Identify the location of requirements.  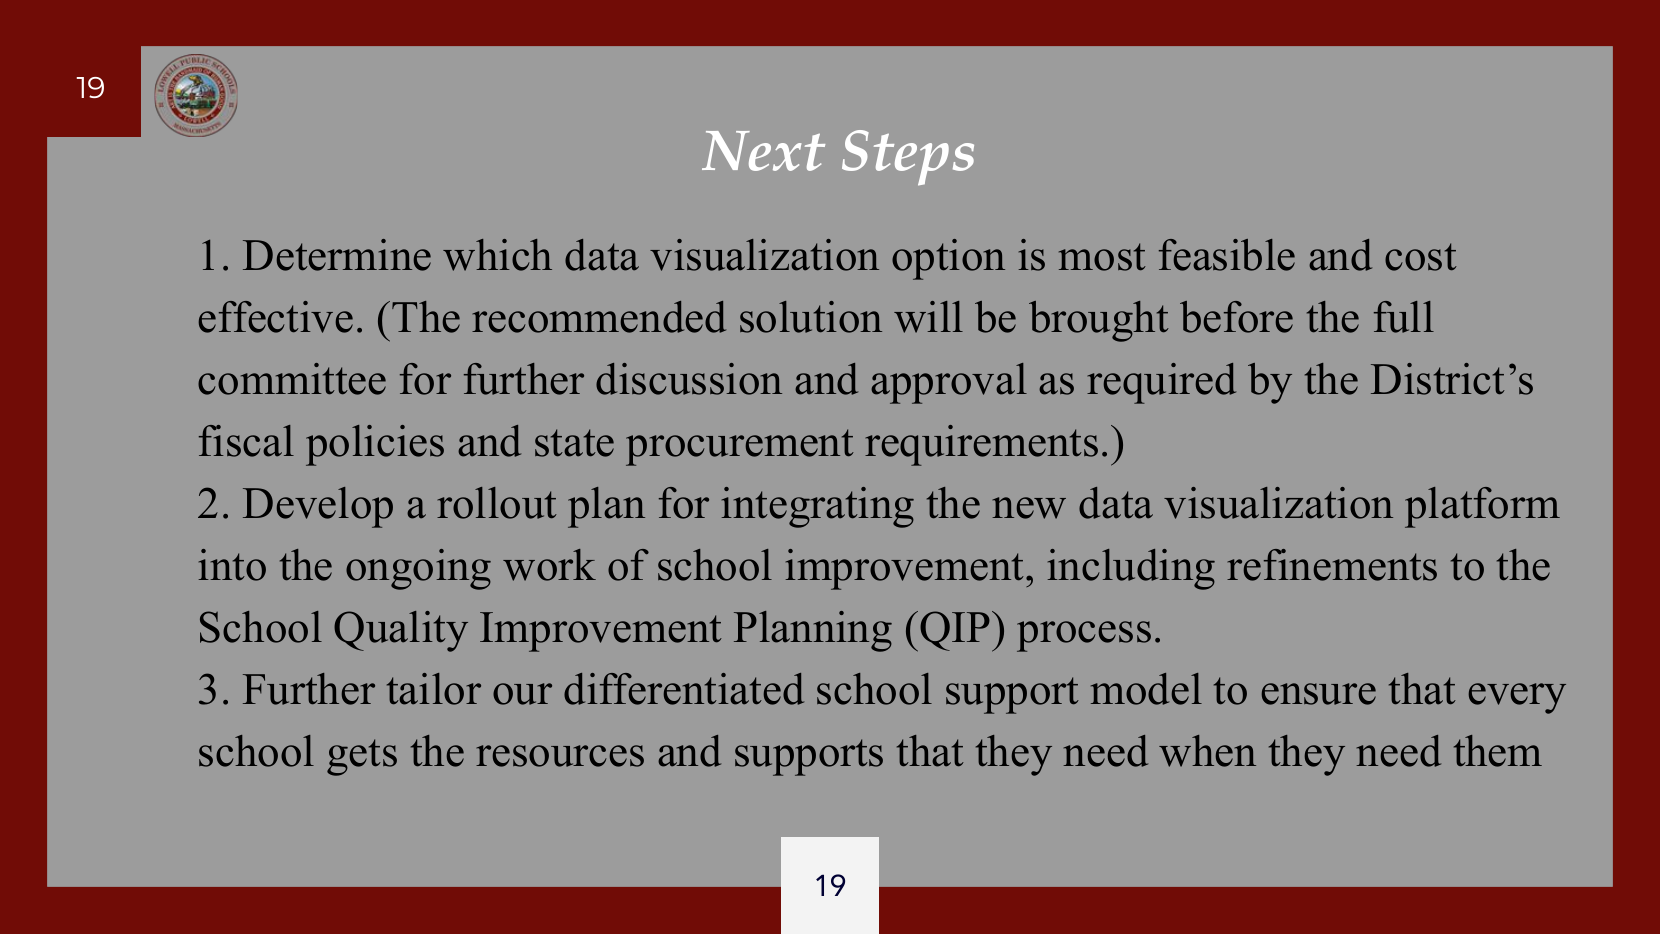
(981, 445).
